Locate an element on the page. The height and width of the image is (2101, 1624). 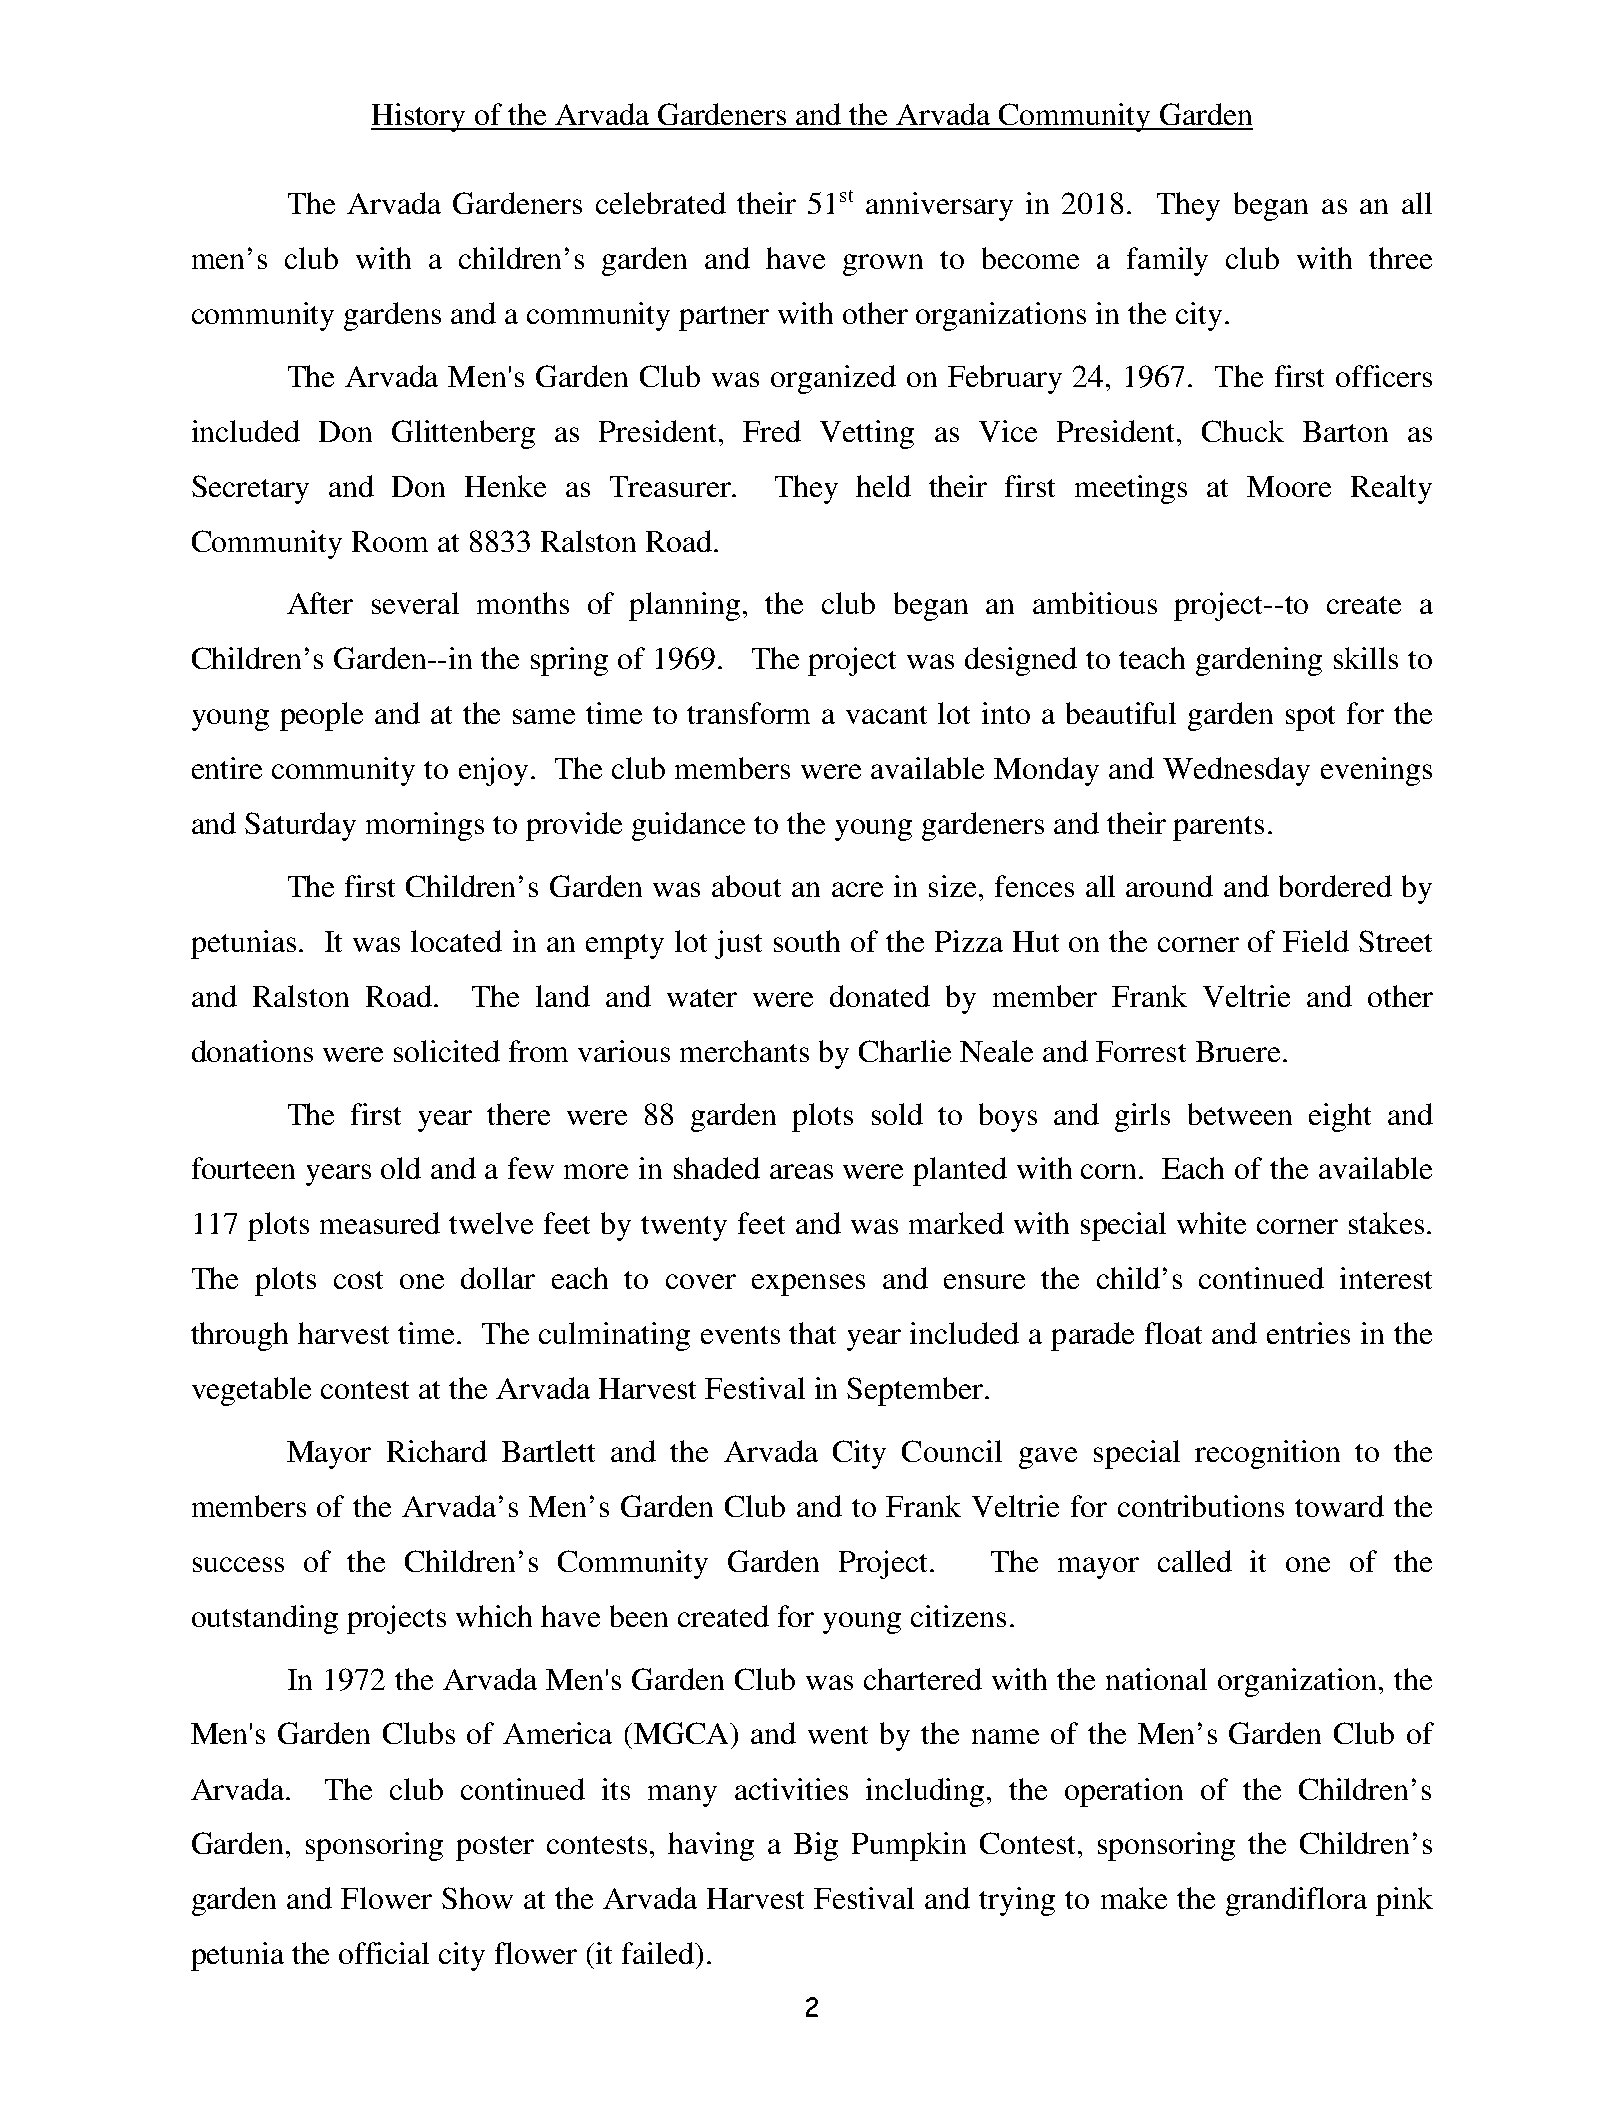
Council is located at coordinates (952, 1451).
